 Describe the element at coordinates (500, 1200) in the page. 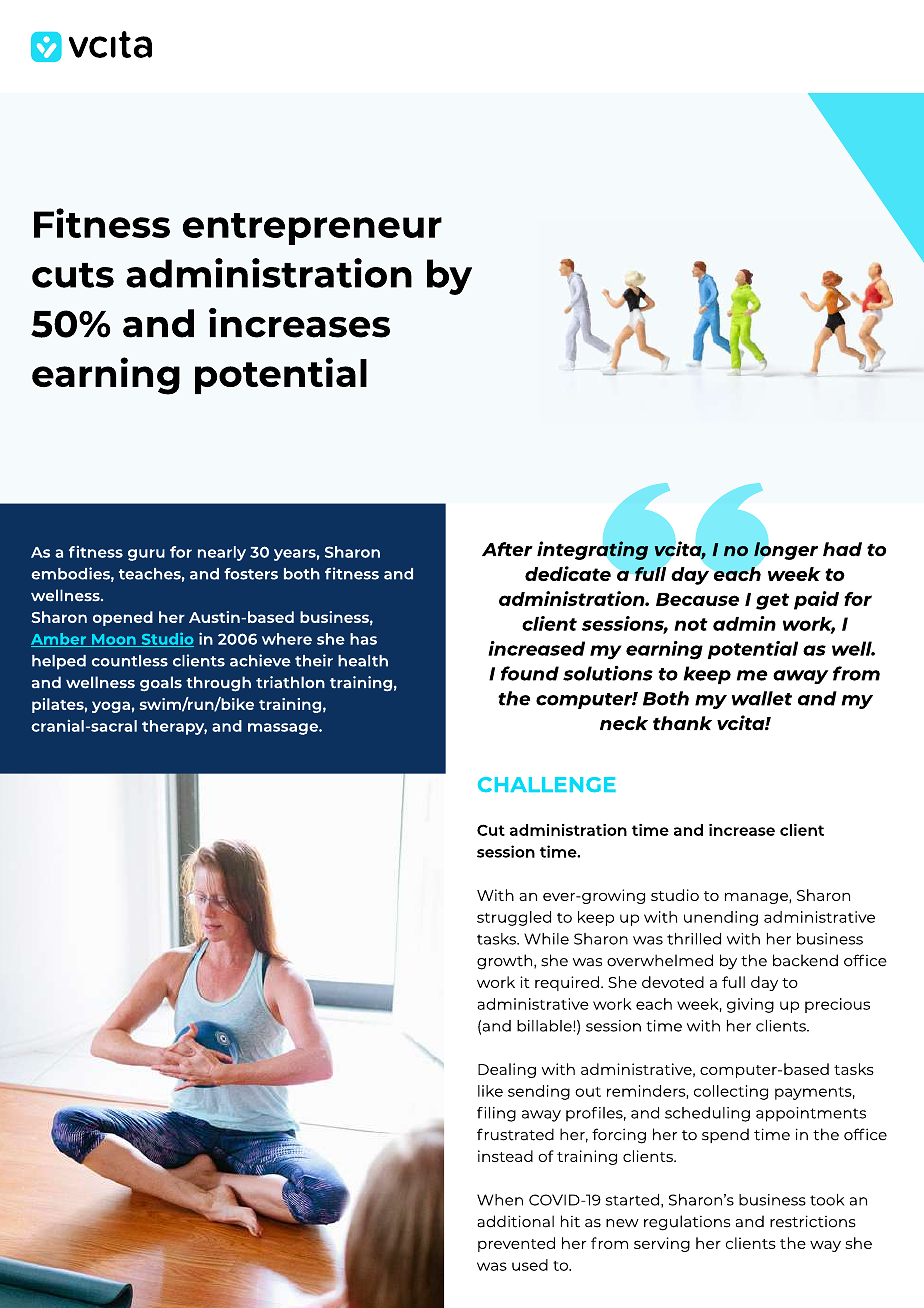

I see `When` at that location.
